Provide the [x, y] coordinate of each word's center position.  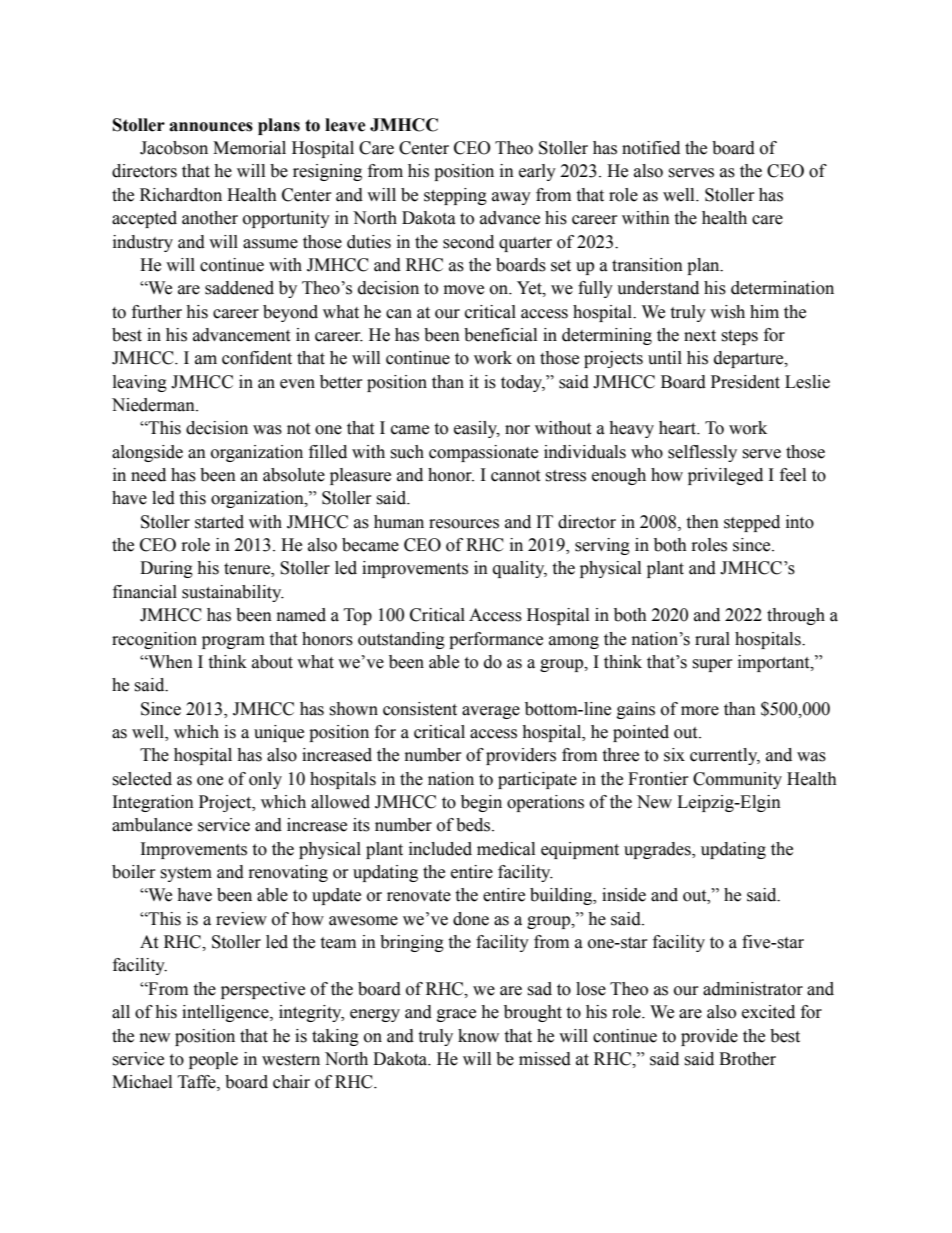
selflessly [702, 453]
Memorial [249, 148]
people [213, 1060]
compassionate [483, 453]
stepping [455, 196]
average [491, 712]
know [478, 1036]
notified [651, 148]
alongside [147, 453]
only [265, 780]
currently [725, 756]
